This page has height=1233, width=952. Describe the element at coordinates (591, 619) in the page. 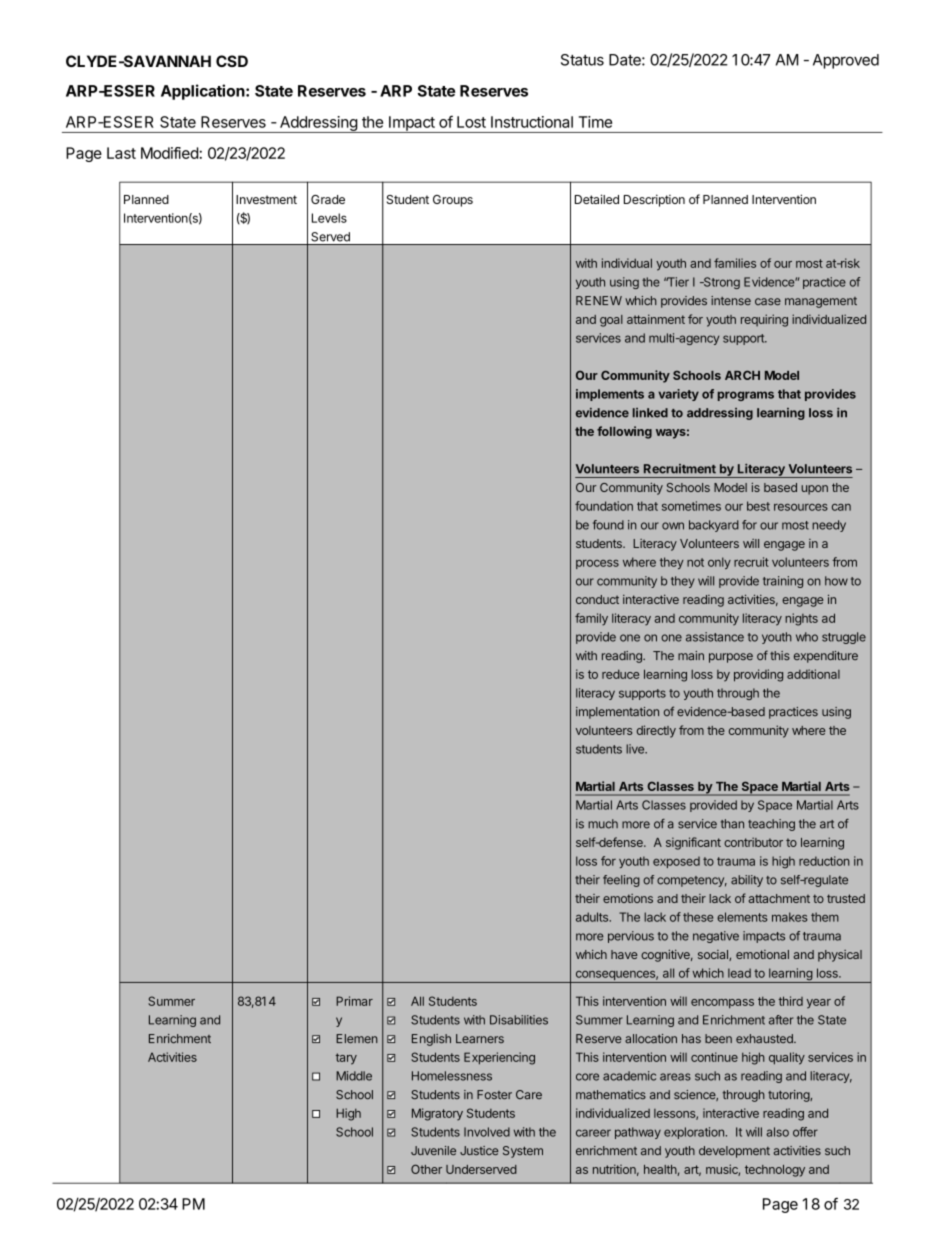

I see `family` at that location.
